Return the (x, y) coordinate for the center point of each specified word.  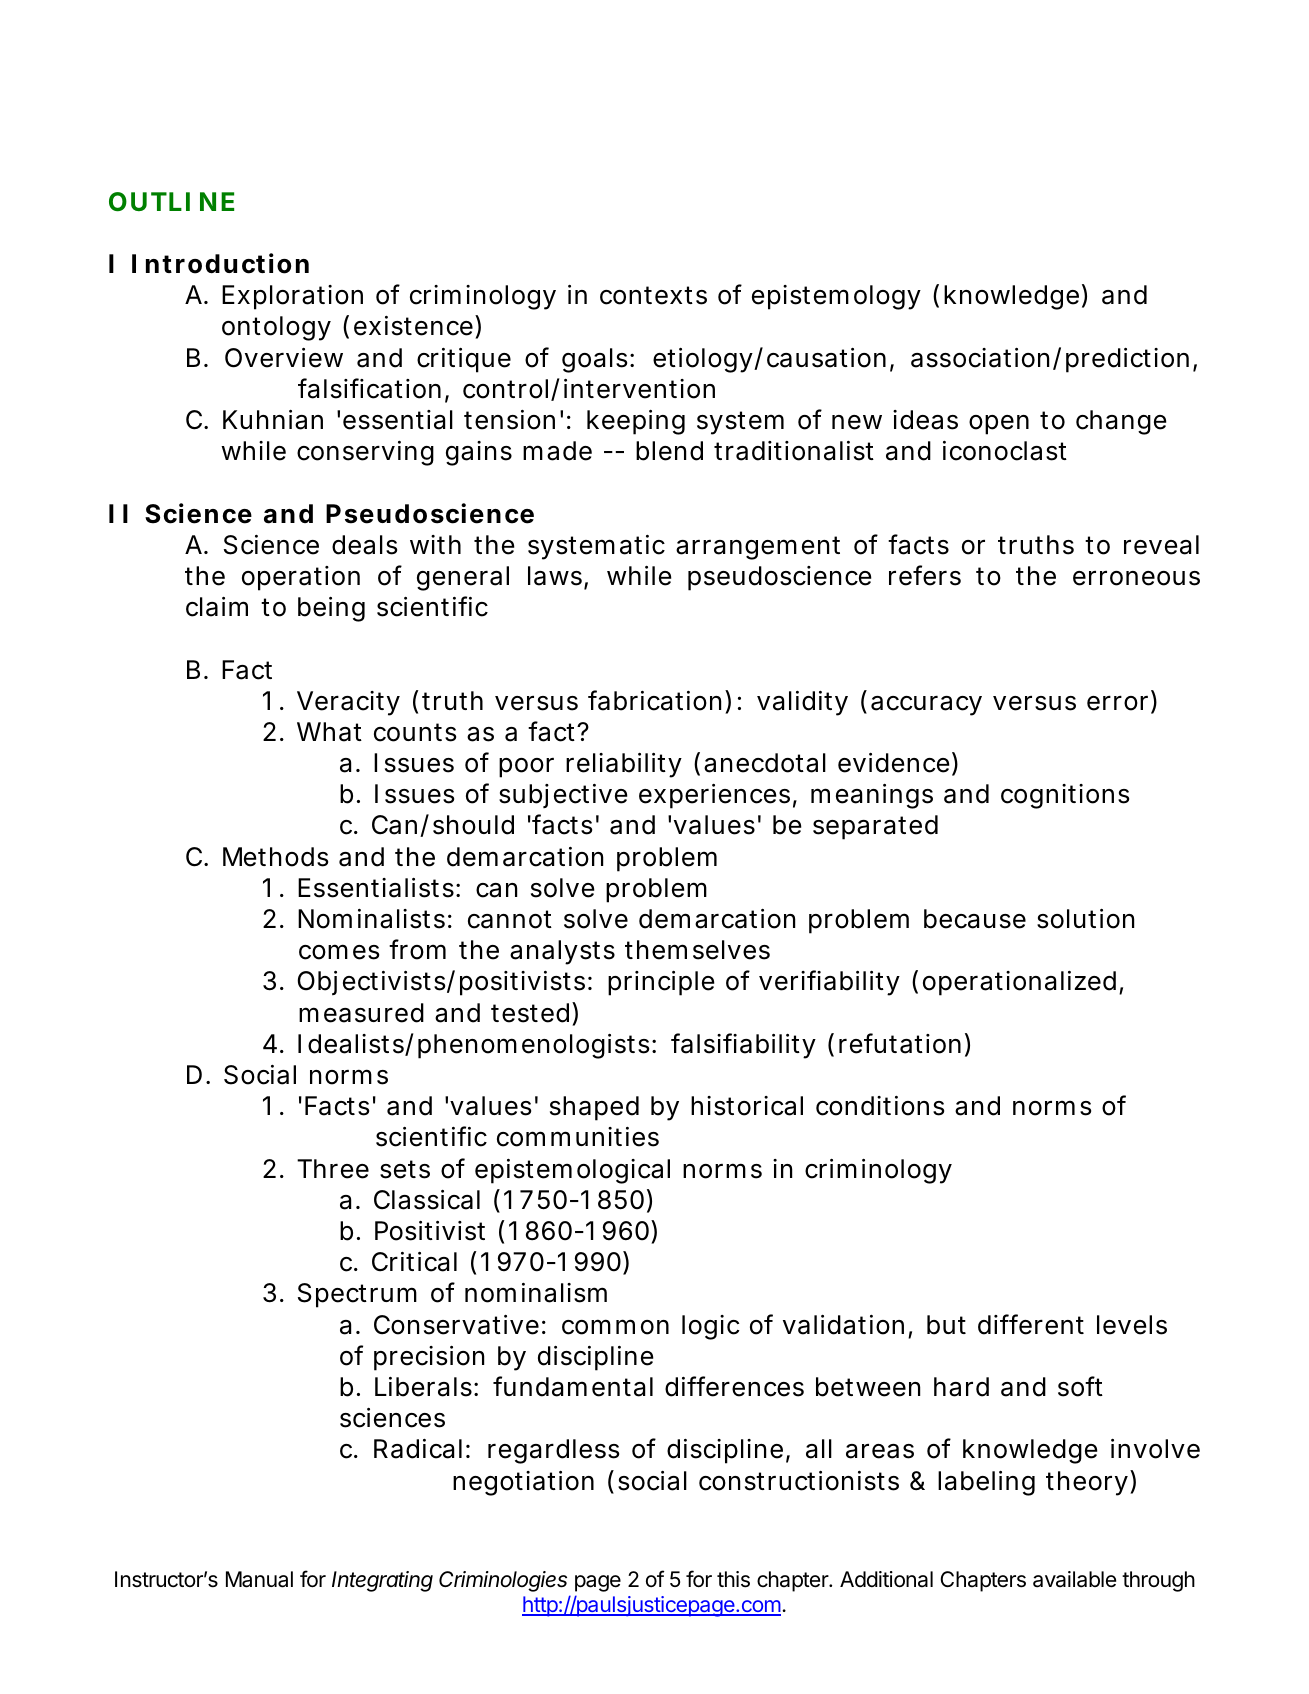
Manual (259, 1579)
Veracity (348, 703)
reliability (624, 765)
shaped (594, 1108)
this (733, 1579)
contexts (653, 295)
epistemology (836, 297)
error (1119, 704)
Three (333, 1169)
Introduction (220, 263)
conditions (880, 1106)
